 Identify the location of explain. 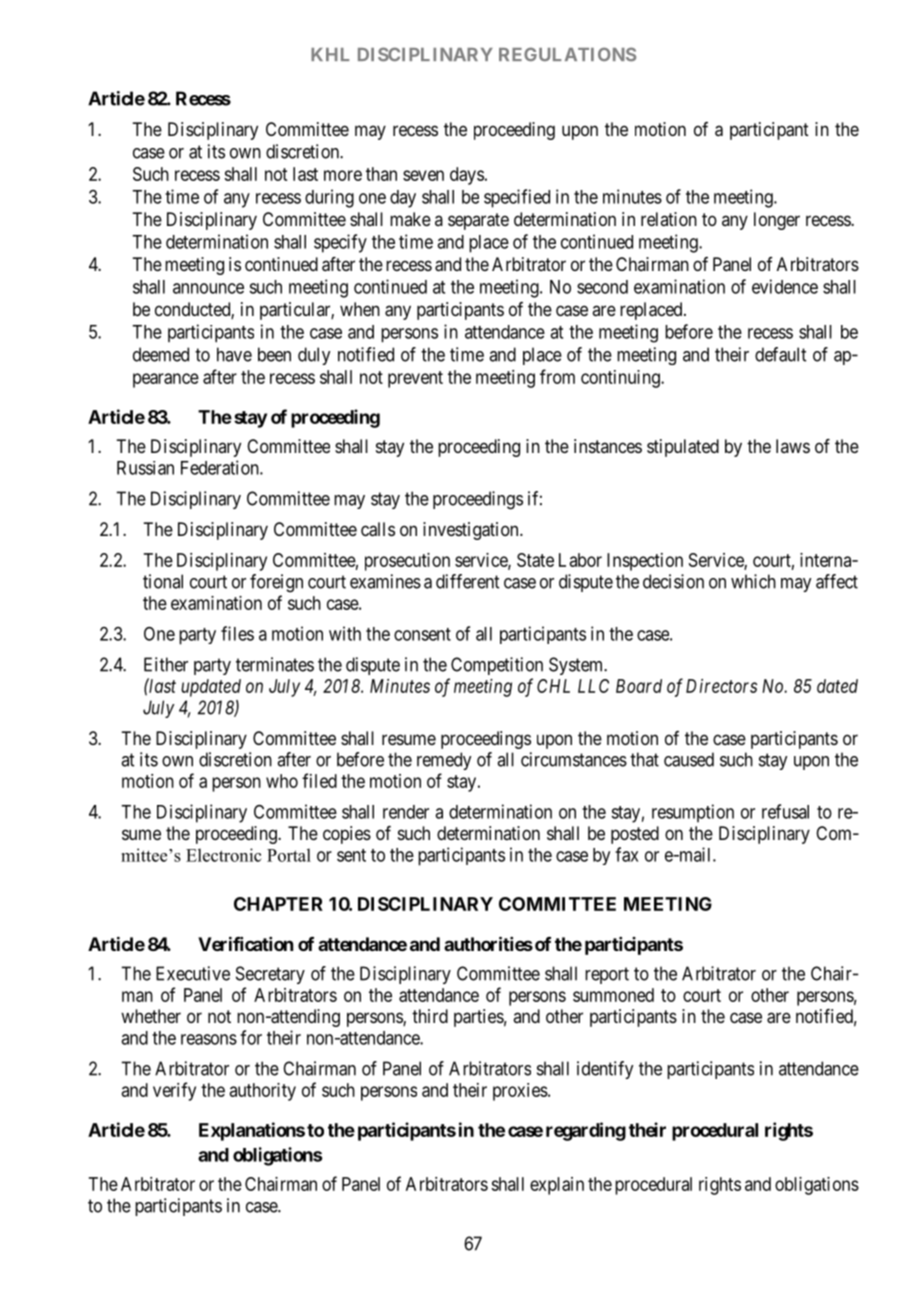
(557, 1186).
